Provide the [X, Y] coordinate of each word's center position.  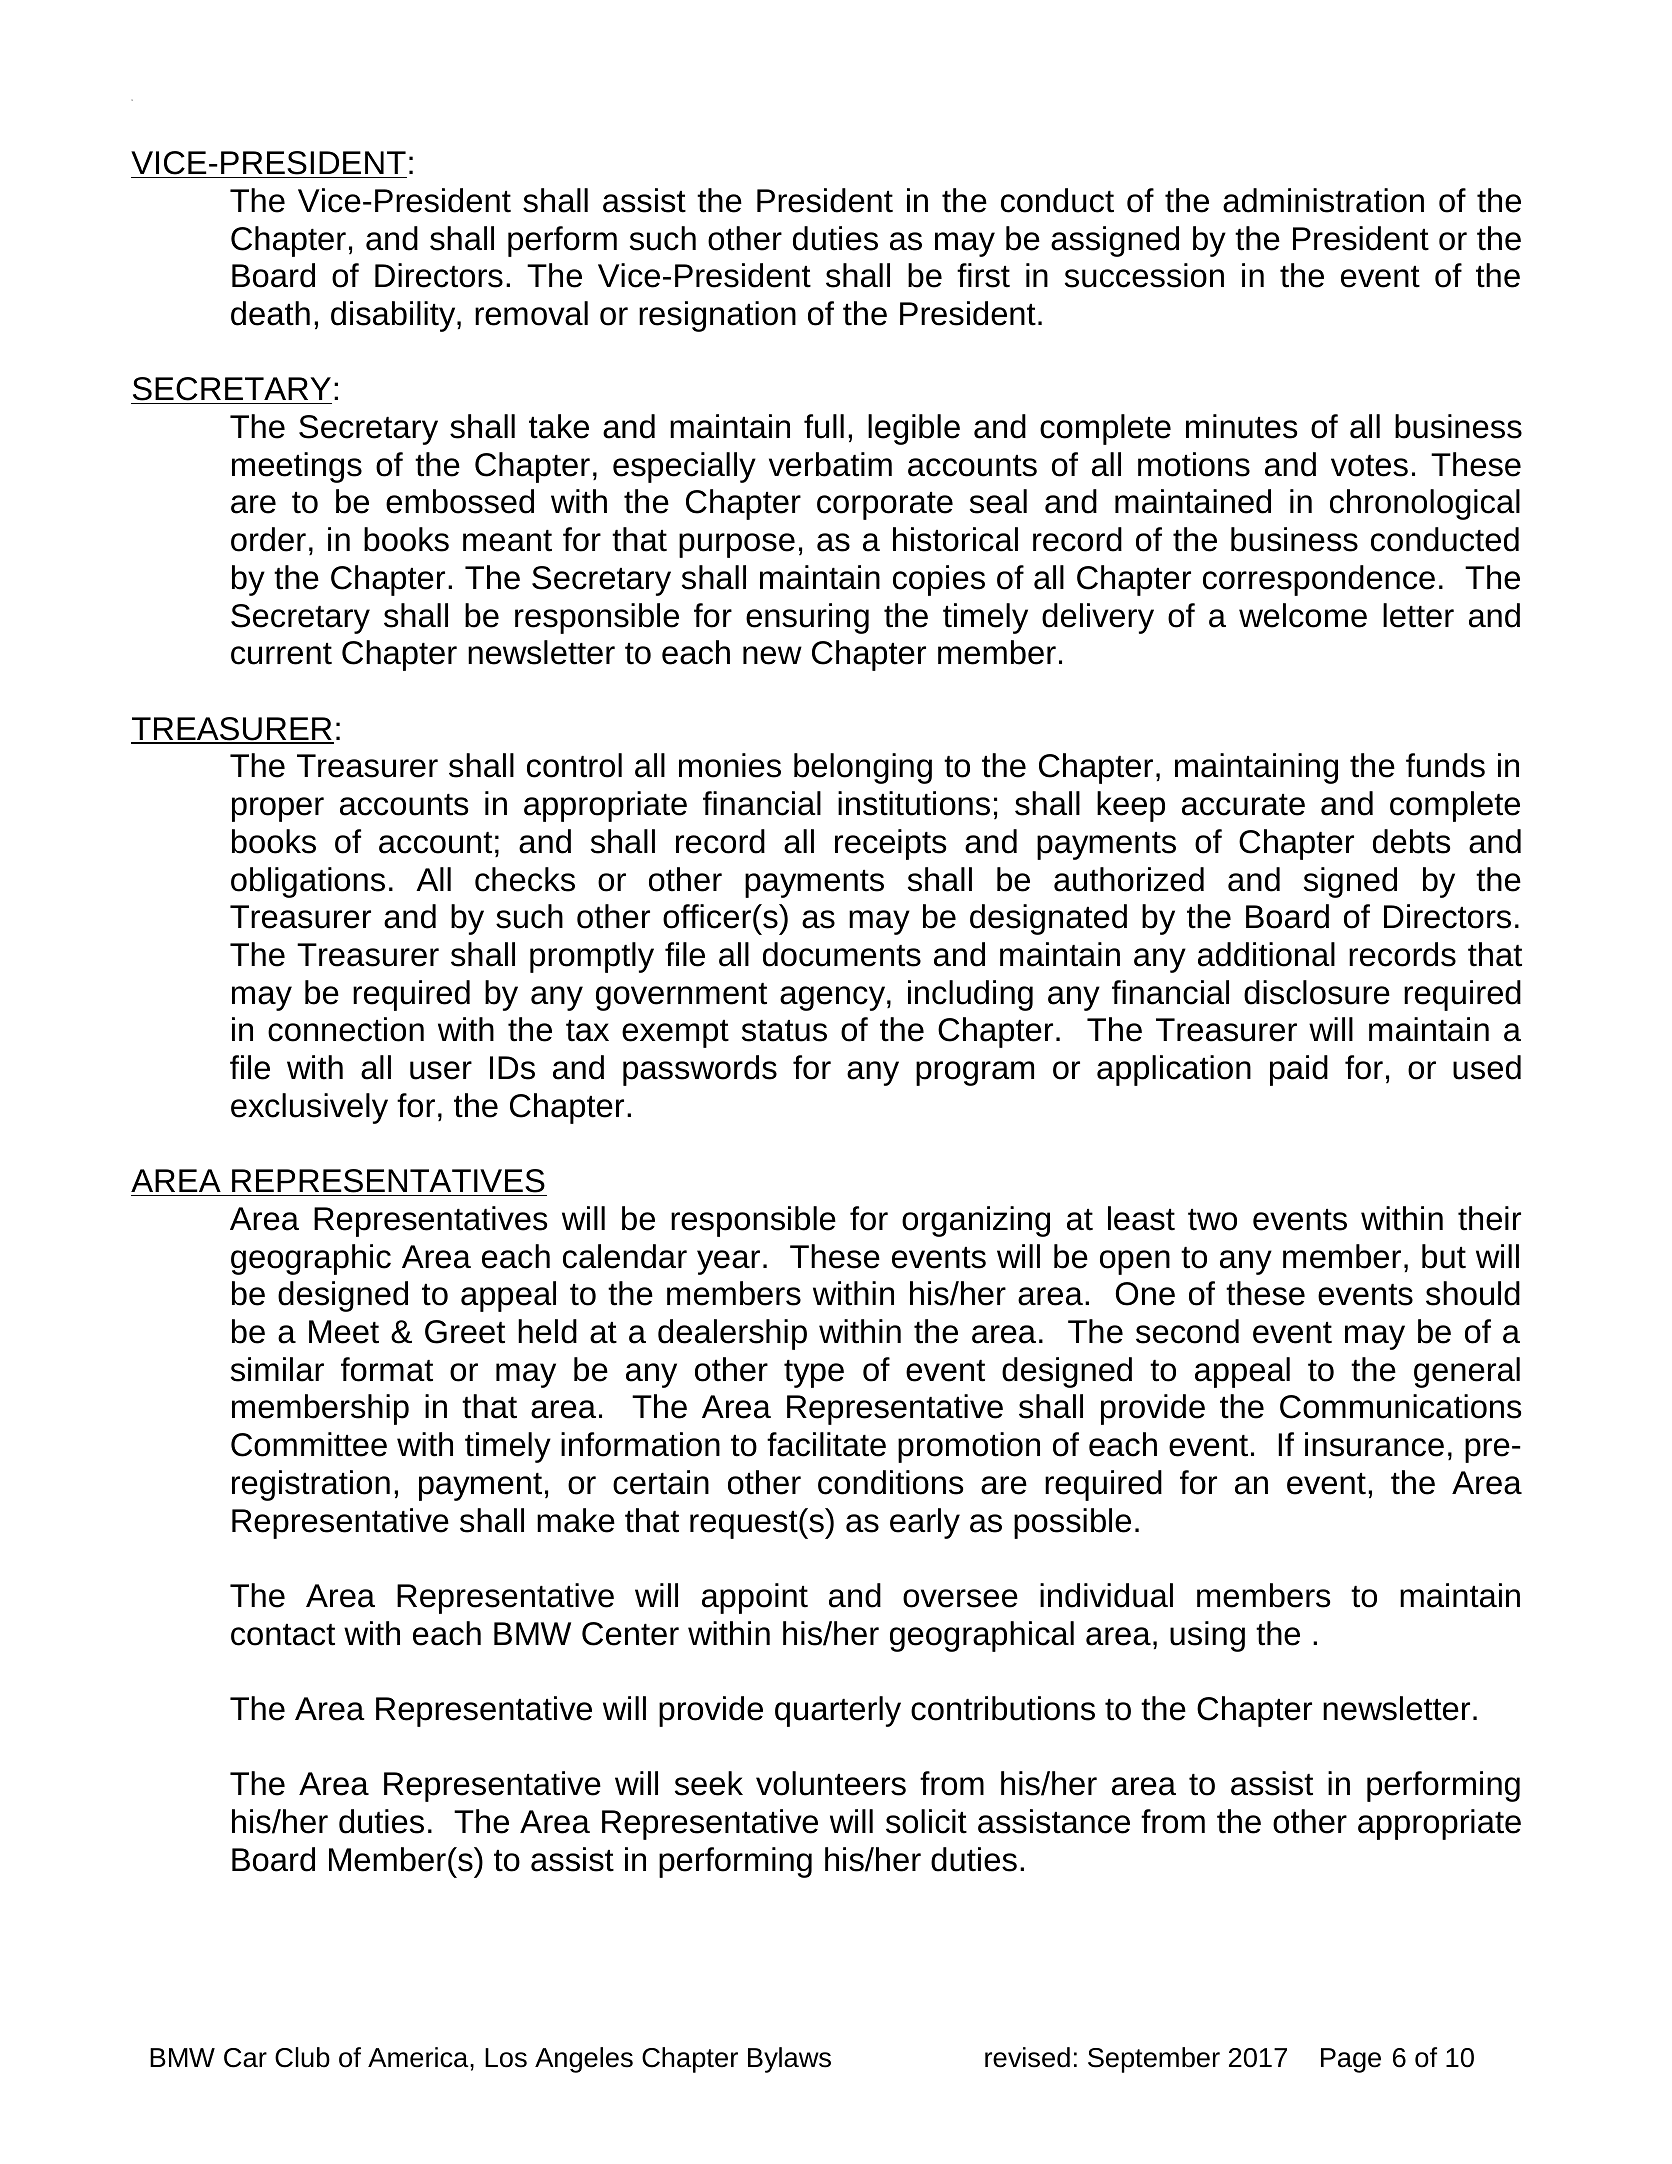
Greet [465, 1332]
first [983, 275]
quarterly [838, 1711]
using [1207, 1636]
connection [346, 1029]
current [281, 654]
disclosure [1317, 992]
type [814, 1374]
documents [842, 954]
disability [394, 316]
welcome [1303, 615]
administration [1323, 200]
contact [283, 1635]
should [1473, 1293]
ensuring [807, 618]
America [419, 2057]
